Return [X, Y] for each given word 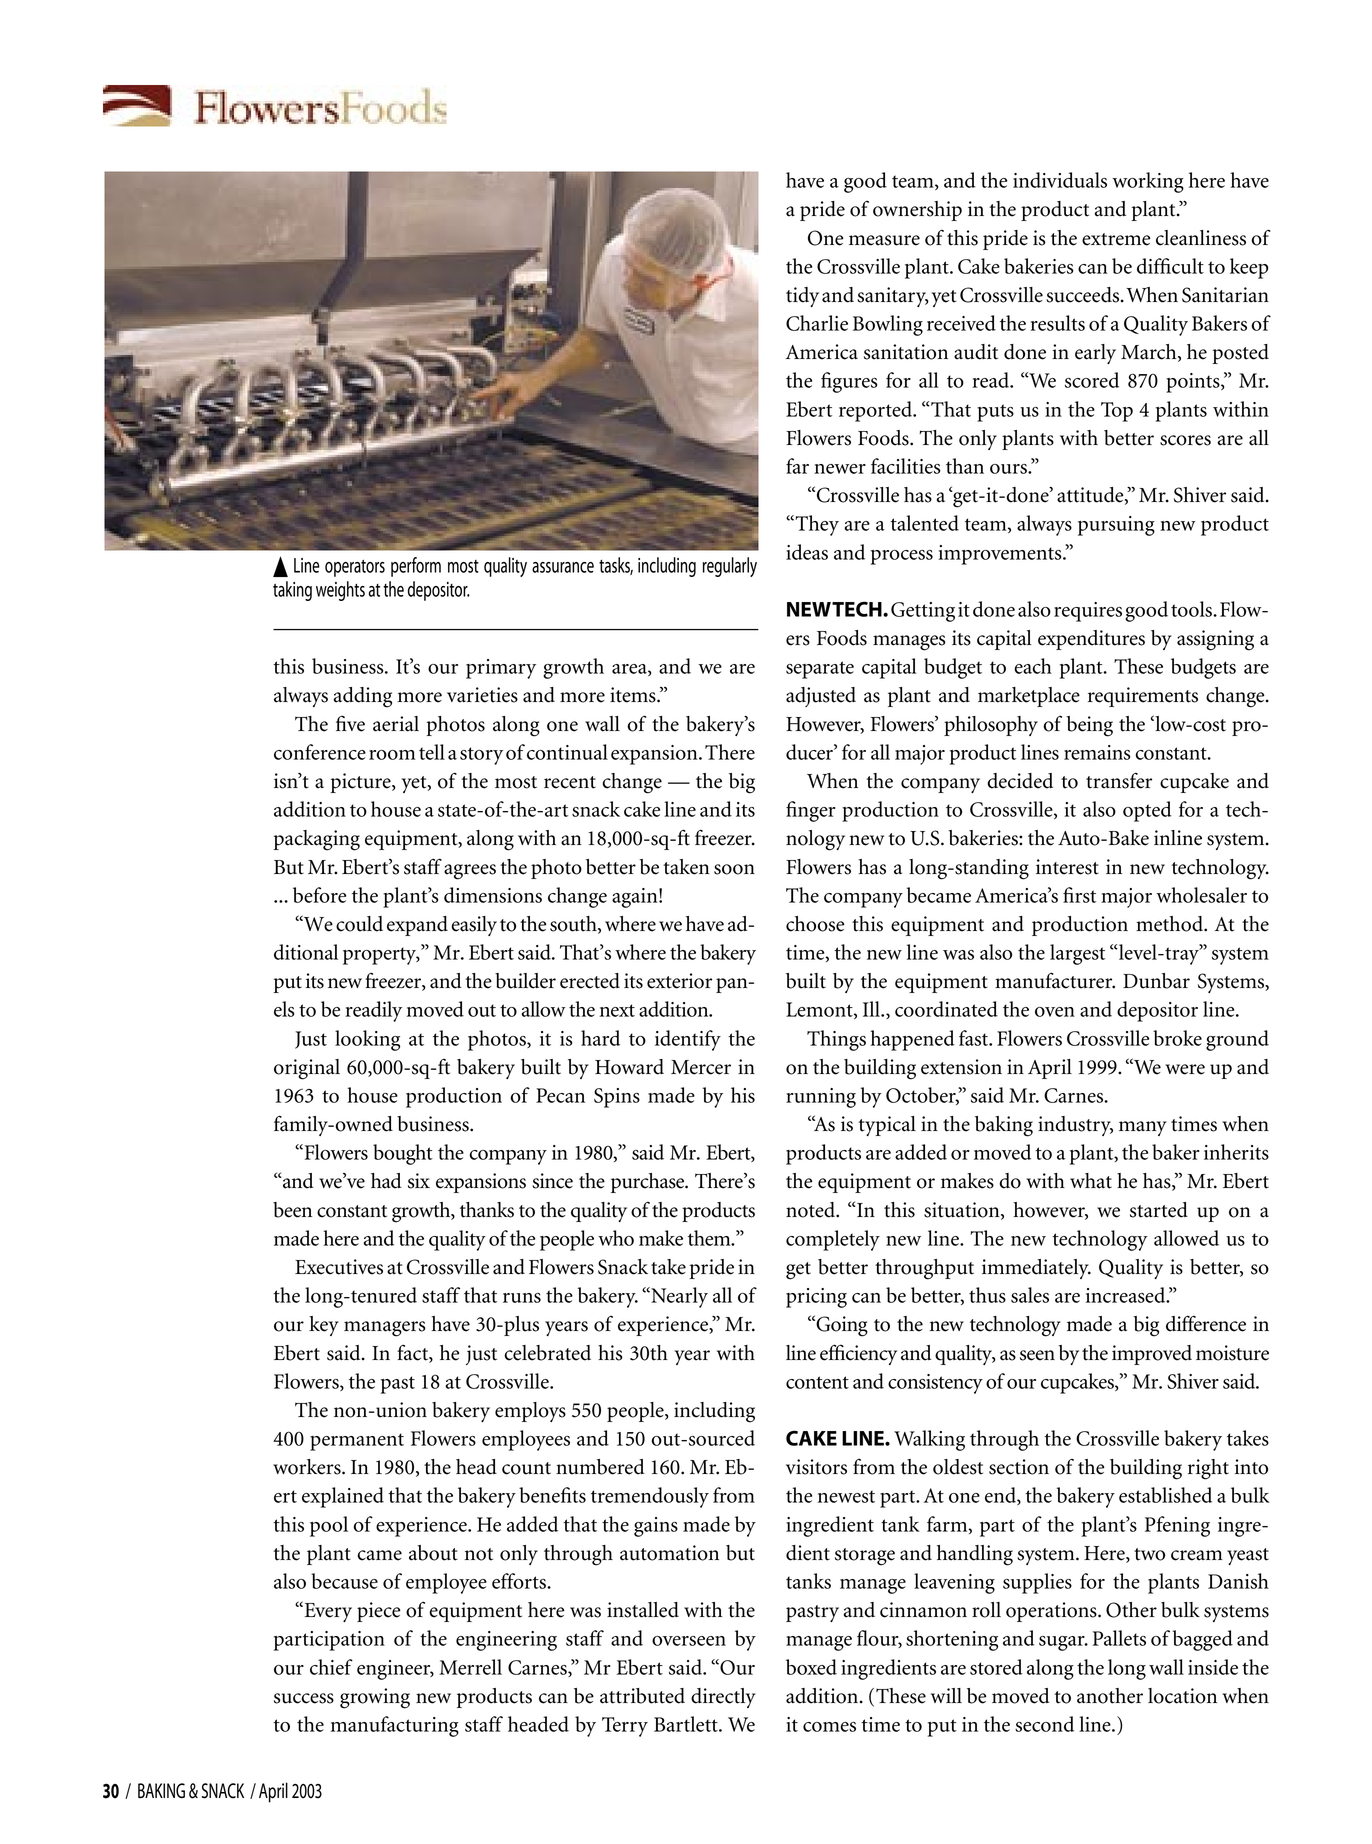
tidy [802, 297]
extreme [1116, 239]
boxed [811, 1667]
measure [884, 240]
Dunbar [1156, 981]
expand [417, 926]
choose [815, 924]
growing [375, 1698]
